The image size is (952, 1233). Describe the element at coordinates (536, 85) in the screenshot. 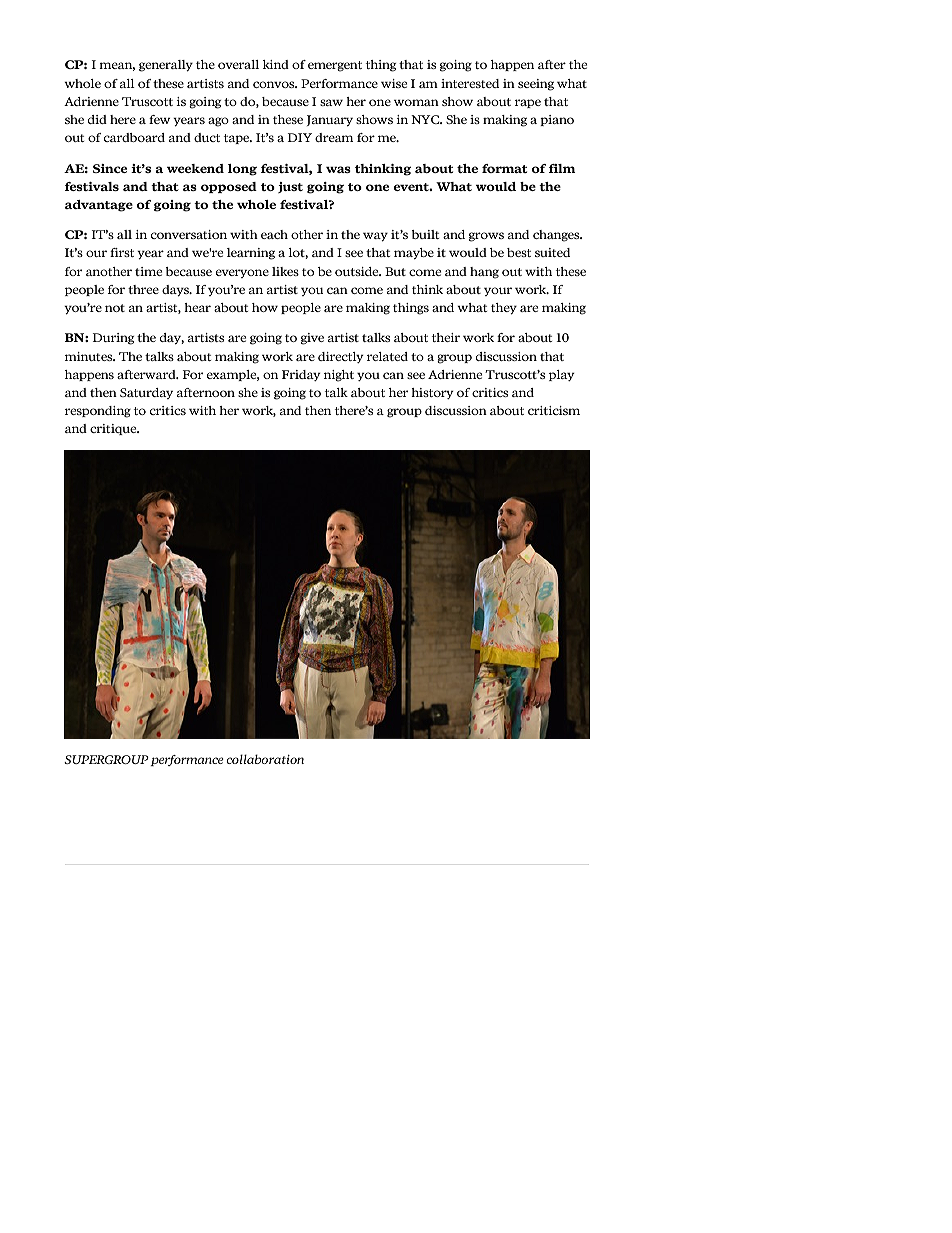

I see `seeing` at that location.
